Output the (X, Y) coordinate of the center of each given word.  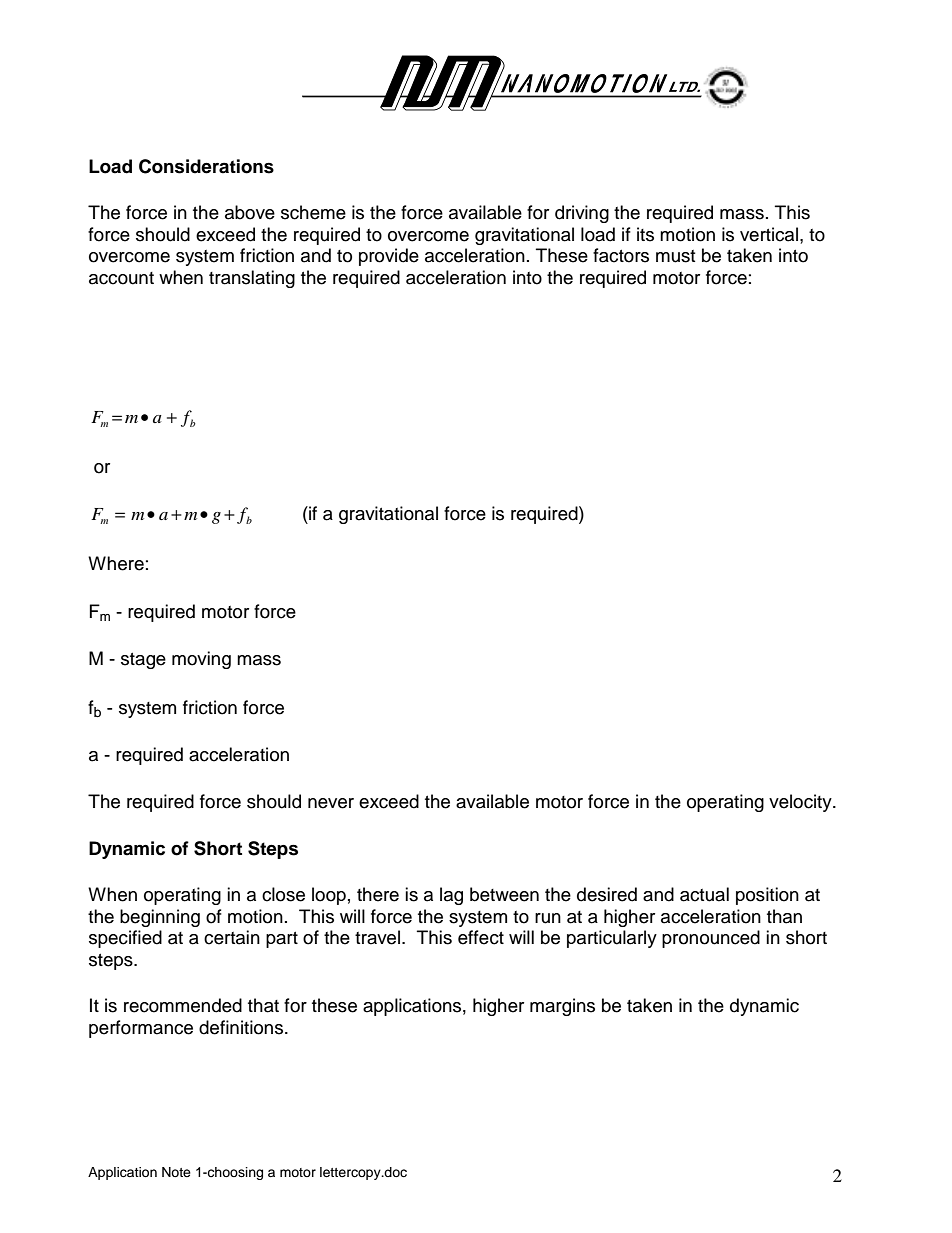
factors (621, 255)
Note (176, 1172)
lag (451, 896)
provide (389, 257)
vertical (769, 234)
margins (562, 1007)
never (331, 803)
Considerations (206, 166)
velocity (801, 803)
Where (116, 563)
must (675, 256)
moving (201, 660)
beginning (160, 918)
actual (704, 894)
